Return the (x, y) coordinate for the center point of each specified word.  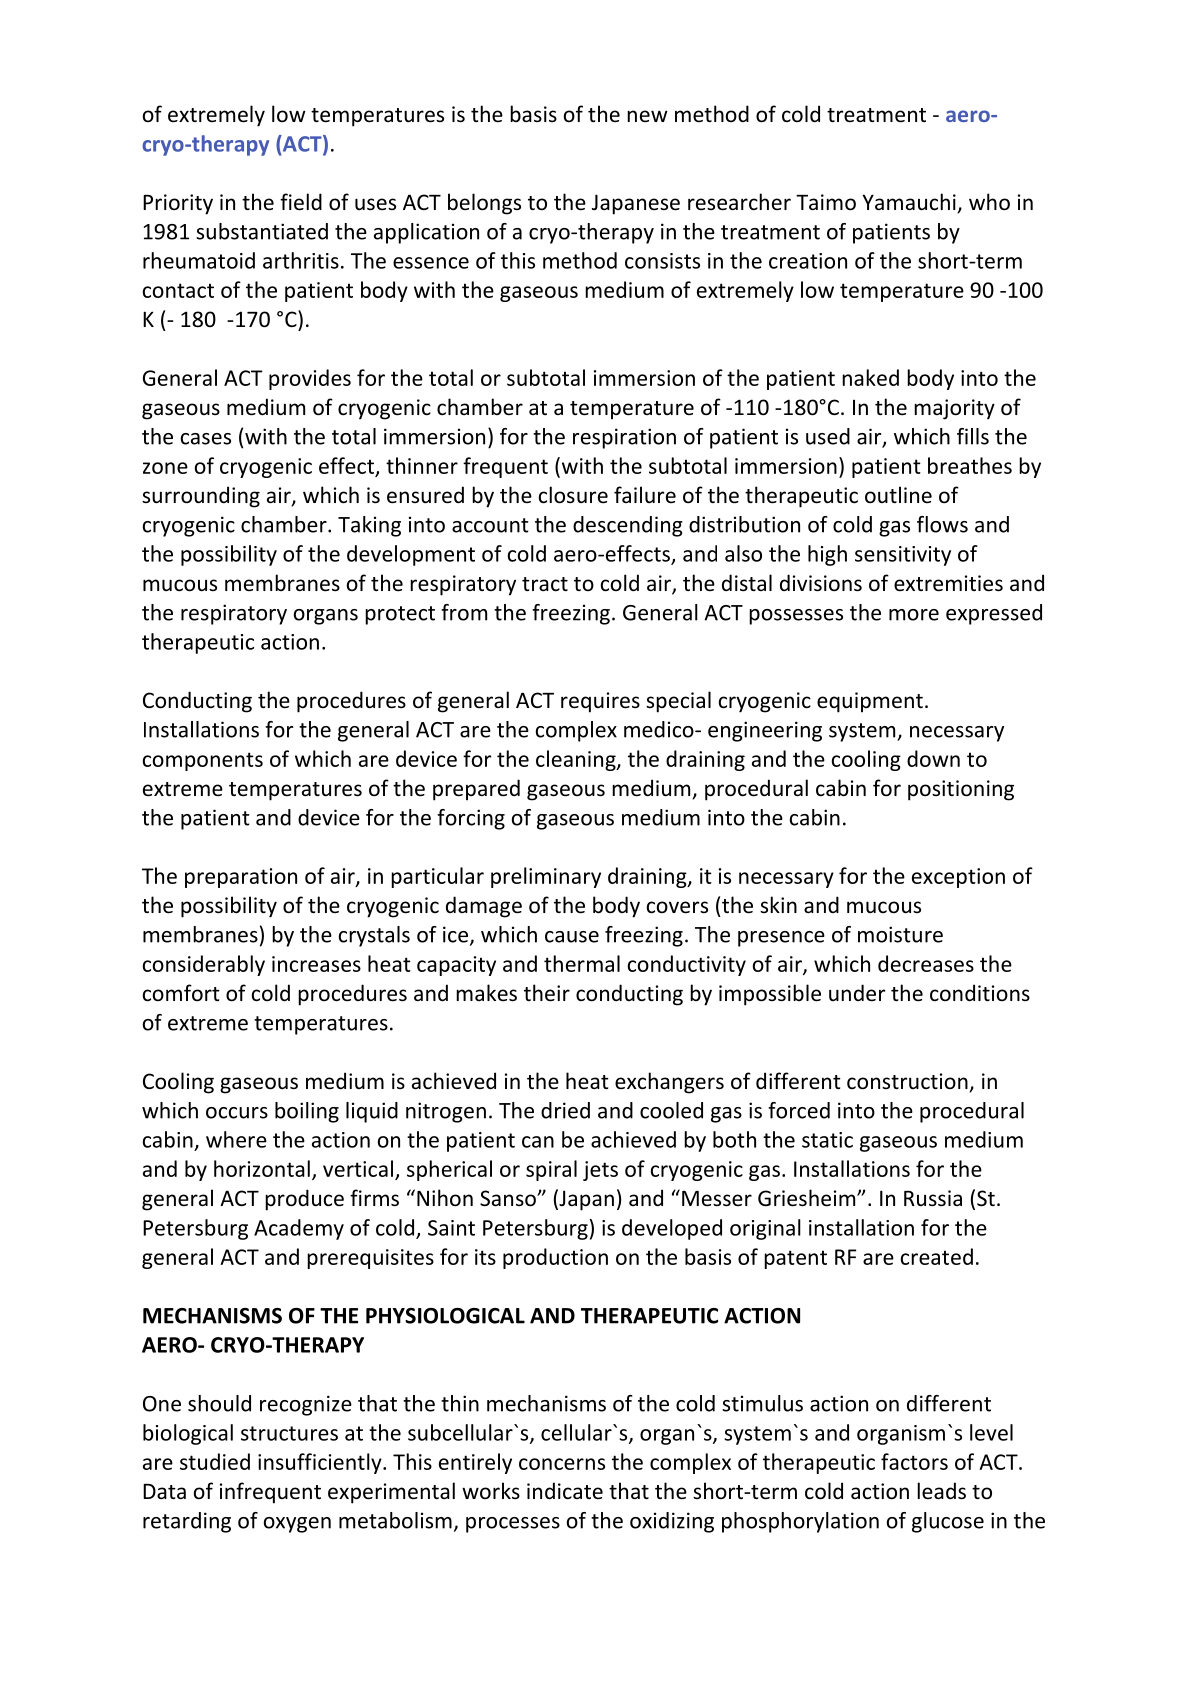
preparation (241, 878)
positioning (961, 790)
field (301, 202)
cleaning (577, 760)
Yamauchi (910, 203)
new (647, 116)
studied (215, 1461)
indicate (565, 1491)
